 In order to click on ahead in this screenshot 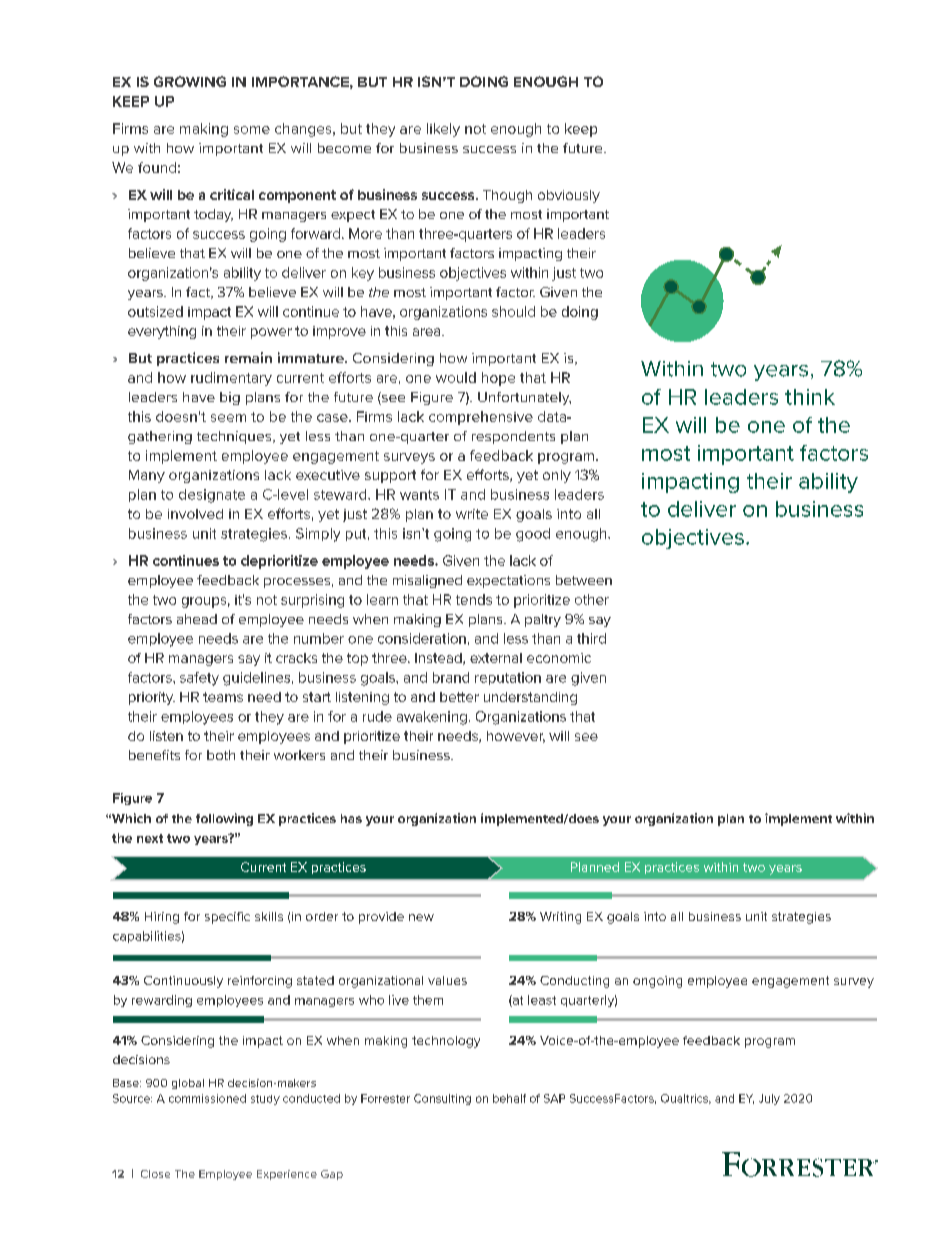, I will do `click(197, 619)`.
